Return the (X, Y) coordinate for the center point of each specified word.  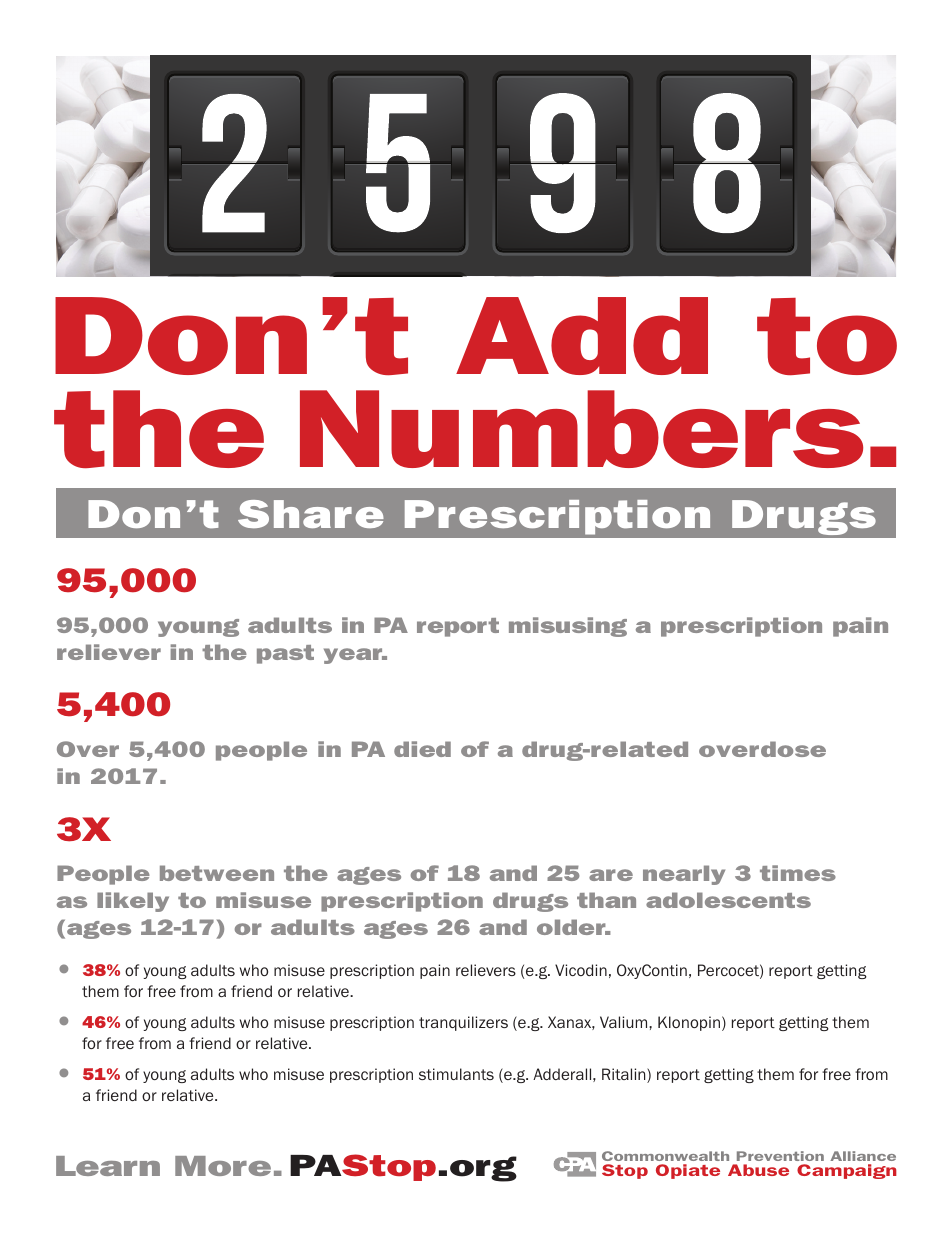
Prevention (780, 1156)
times (798, 873)
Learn (108, 1166)
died (422, 749)
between (217, 873)
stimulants (456, 1074)
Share (311, 514)
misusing (568, 627)
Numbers (581, 429)
